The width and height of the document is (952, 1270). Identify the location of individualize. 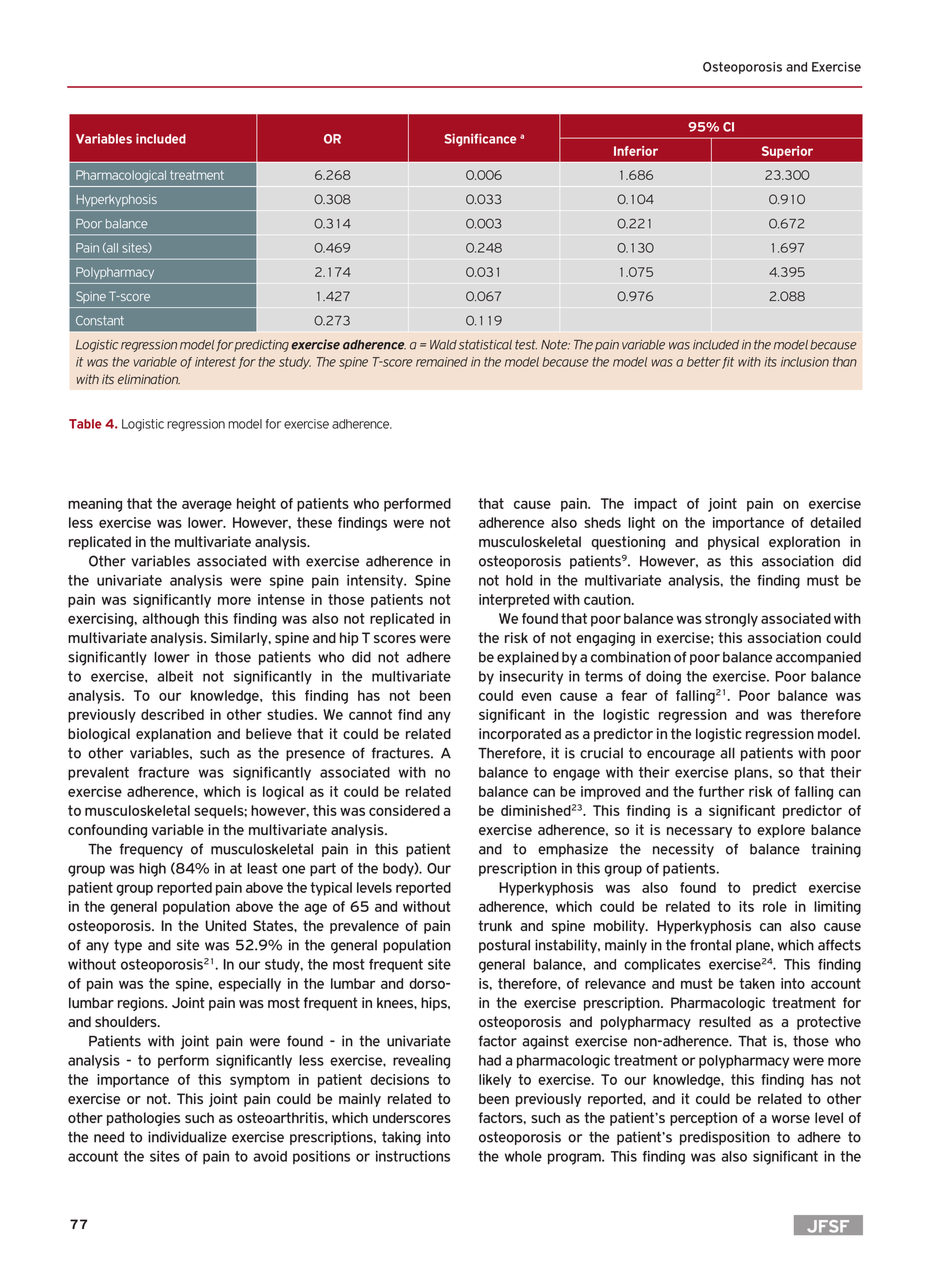
(187, 1137).
